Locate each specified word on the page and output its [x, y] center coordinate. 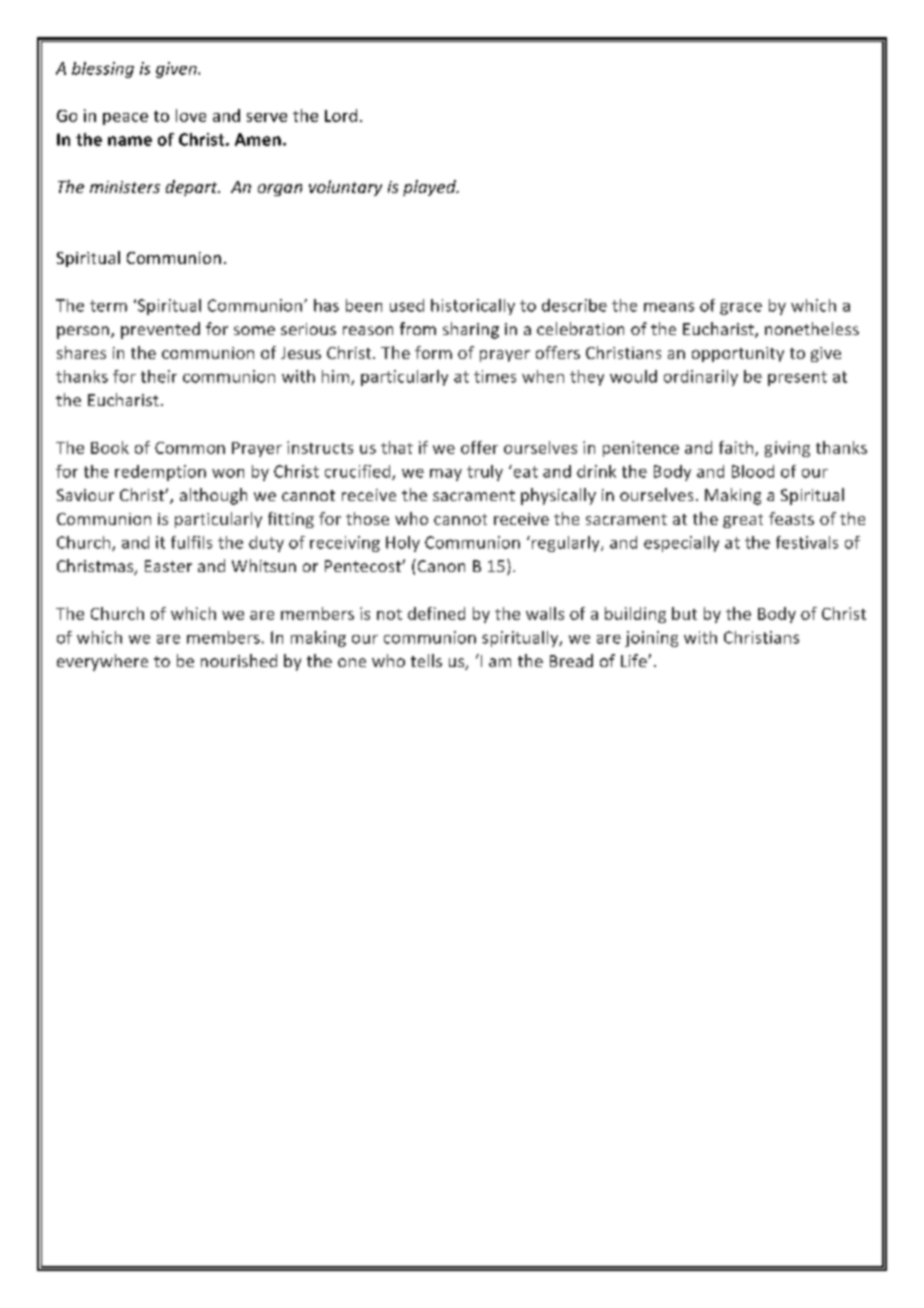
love [191, 115]
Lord [341, 115]
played [430, 188]
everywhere [102, 662]
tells [426, 660]
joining [651, 639]
